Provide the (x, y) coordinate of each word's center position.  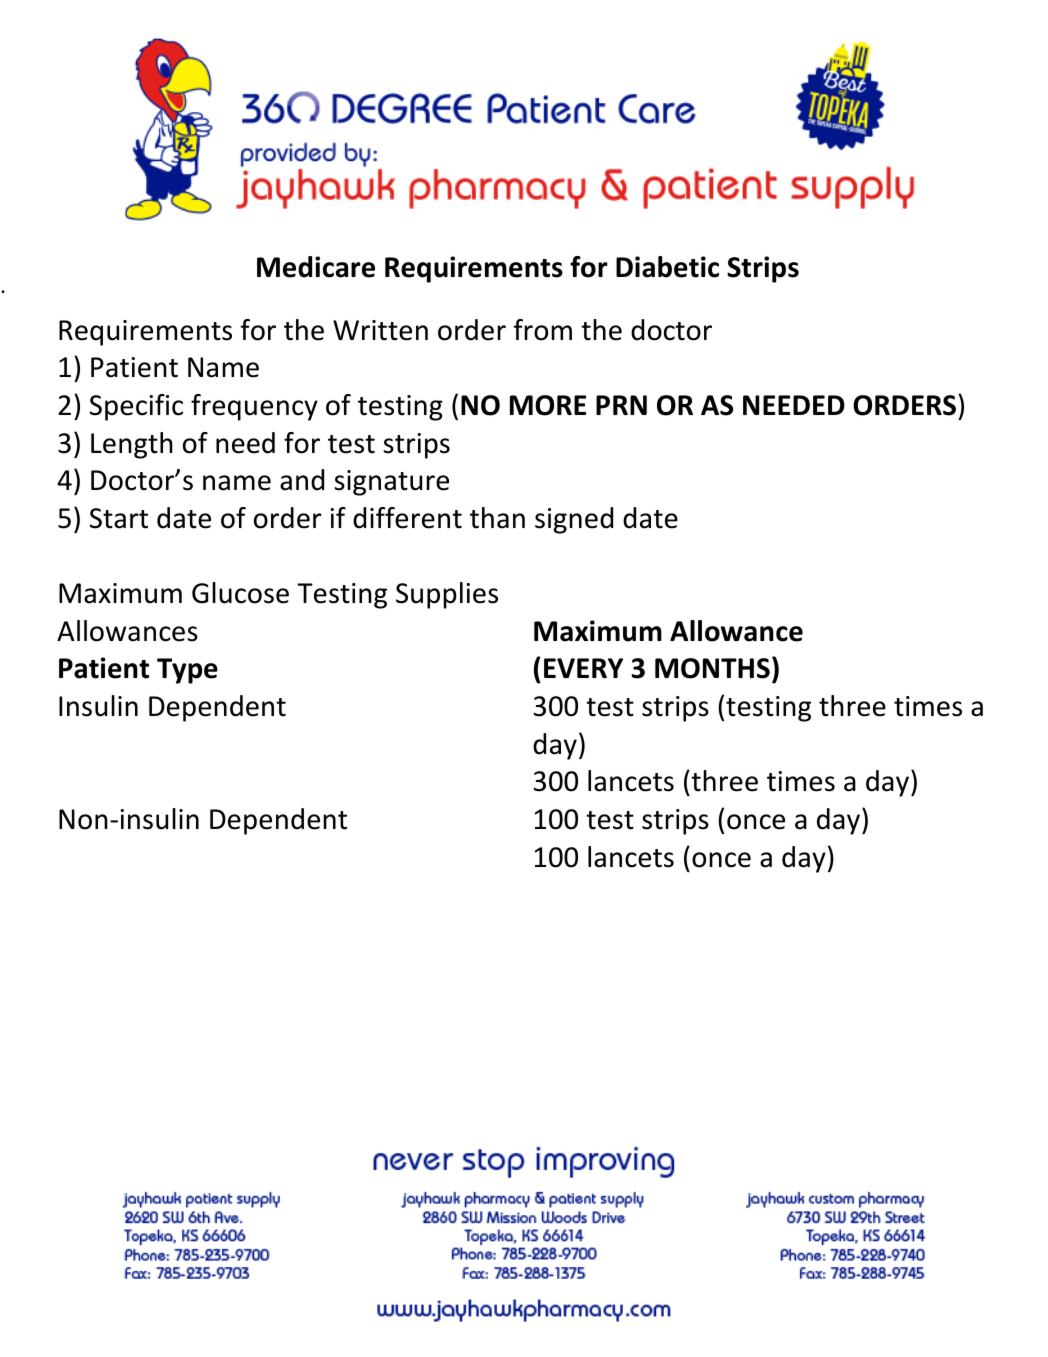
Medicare (316, 267)
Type (187, 671)
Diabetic (667, 267)
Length (132, 445)
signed (574, 520)
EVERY (583, 668)
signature (391, 483)
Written (380, 330)
